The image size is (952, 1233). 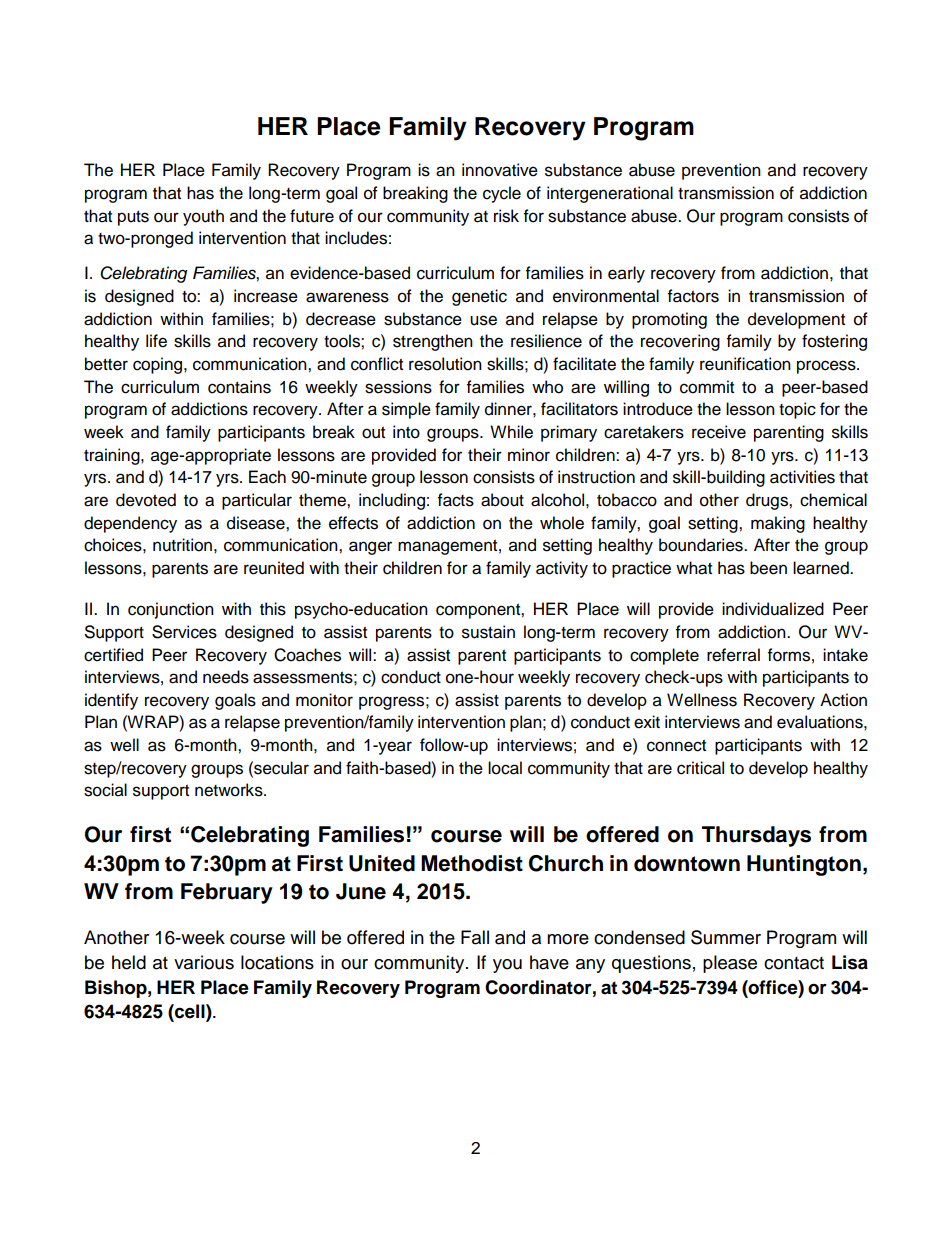 What do you see at coordinates (226, 677) in the screenshot?
I see `needs` at bounding box center [226, 677].
